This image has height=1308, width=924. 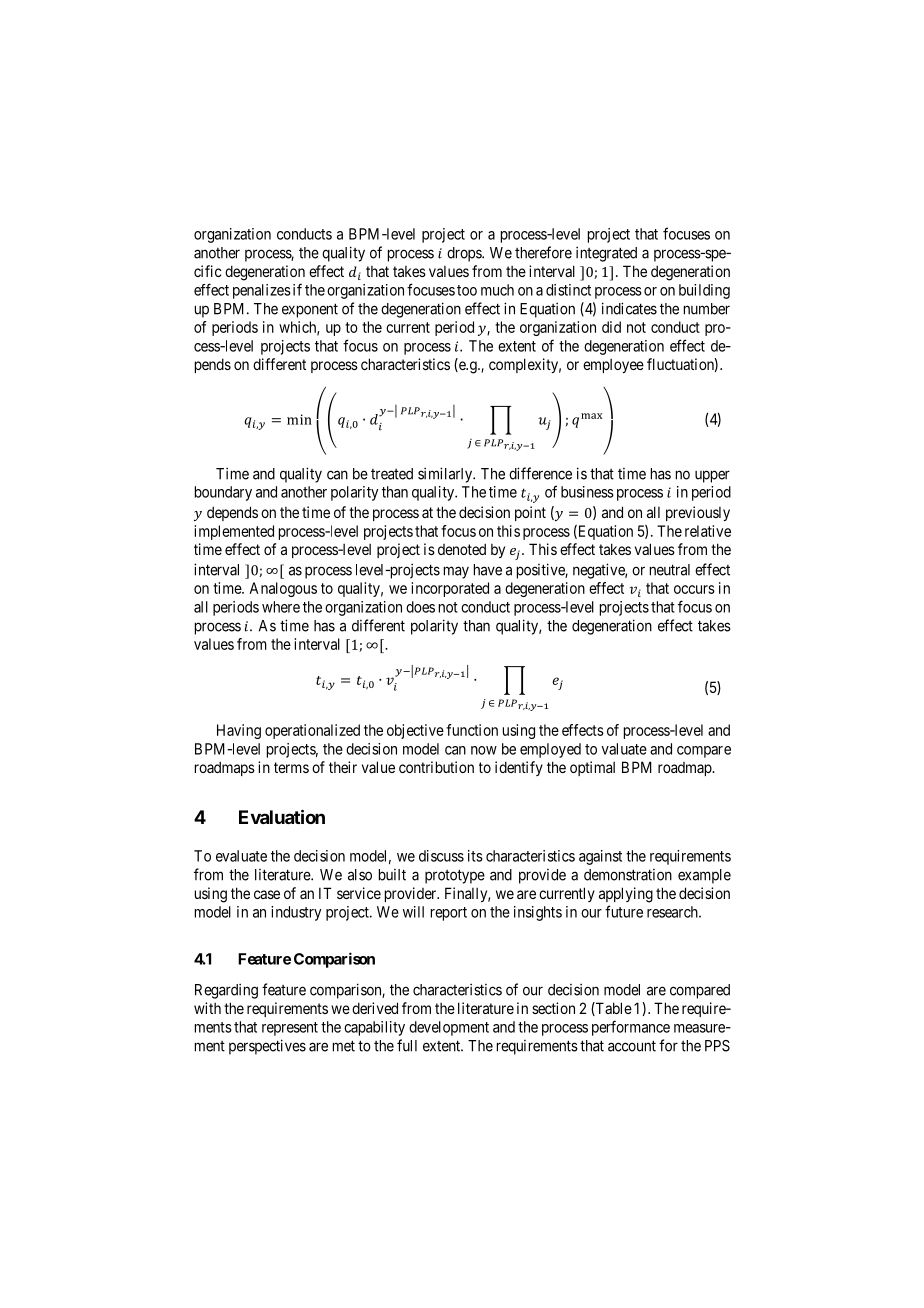 What do you see at coordinates (698, 513) in the image?
I see `previously` at bounding box center [698, 513].
